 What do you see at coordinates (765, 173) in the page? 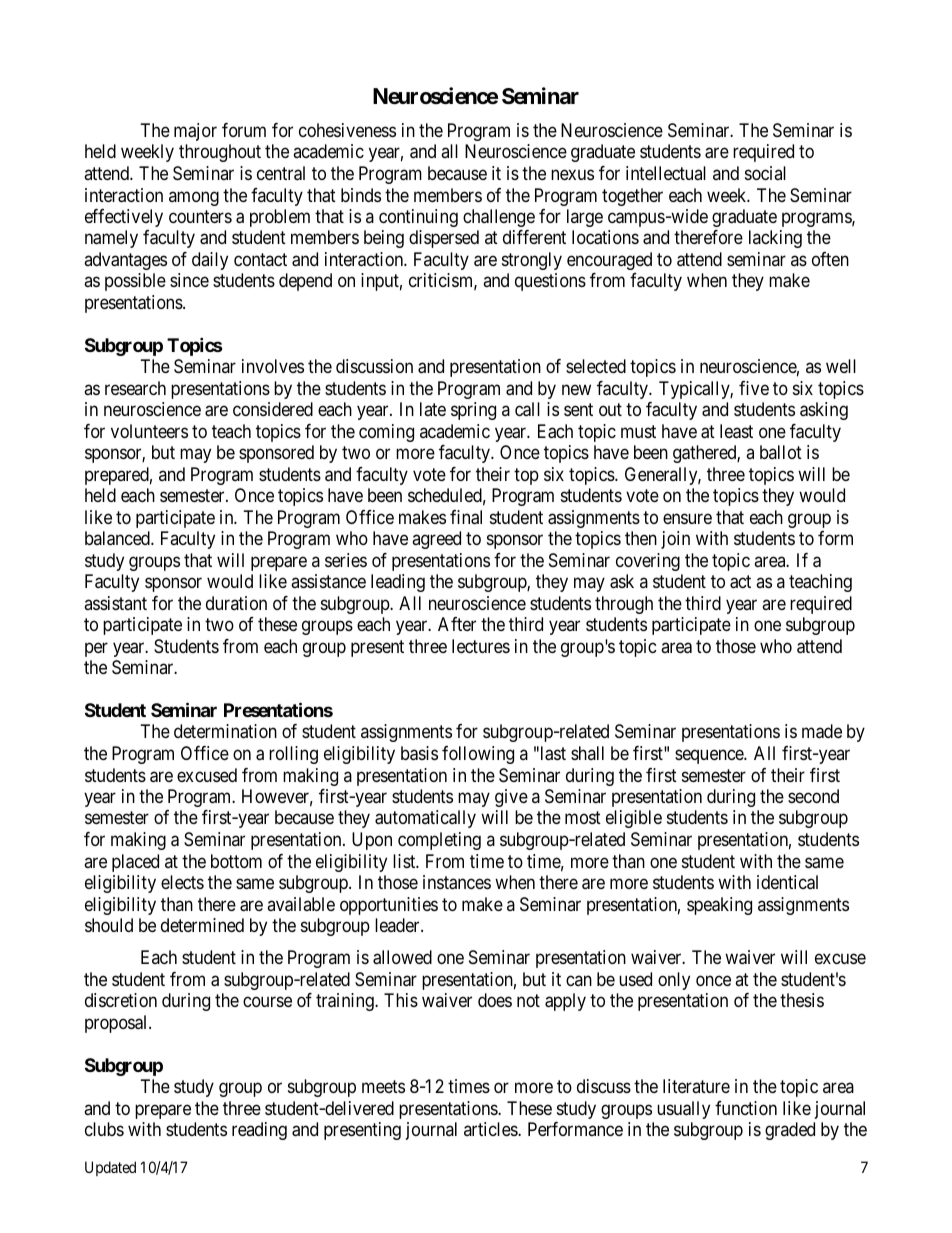
I see `social` at bounding box center [765, 173].
